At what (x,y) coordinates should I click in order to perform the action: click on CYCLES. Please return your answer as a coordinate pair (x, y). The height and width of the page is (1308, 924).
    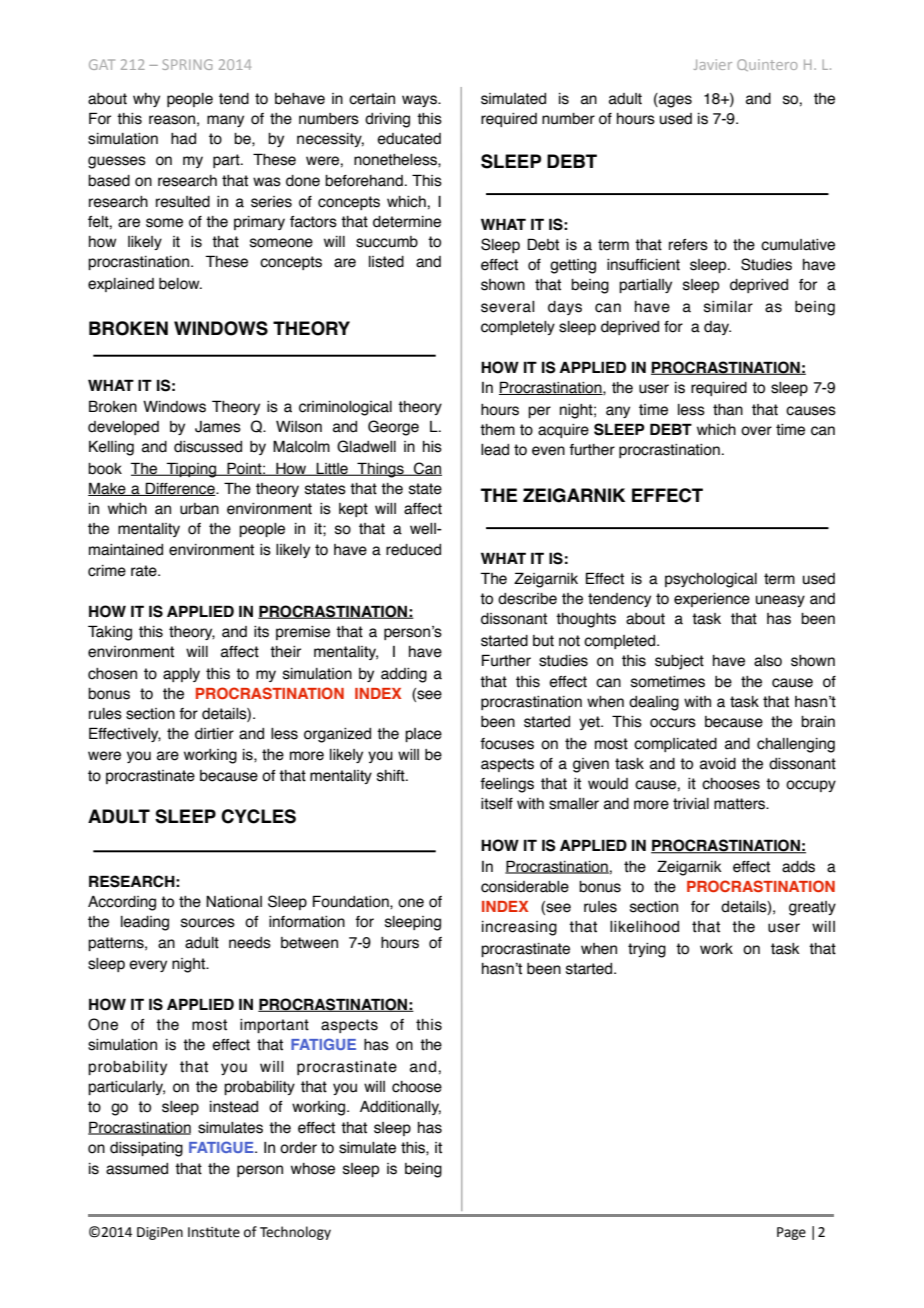
    Looking at the image, I should click on (258, 816).
